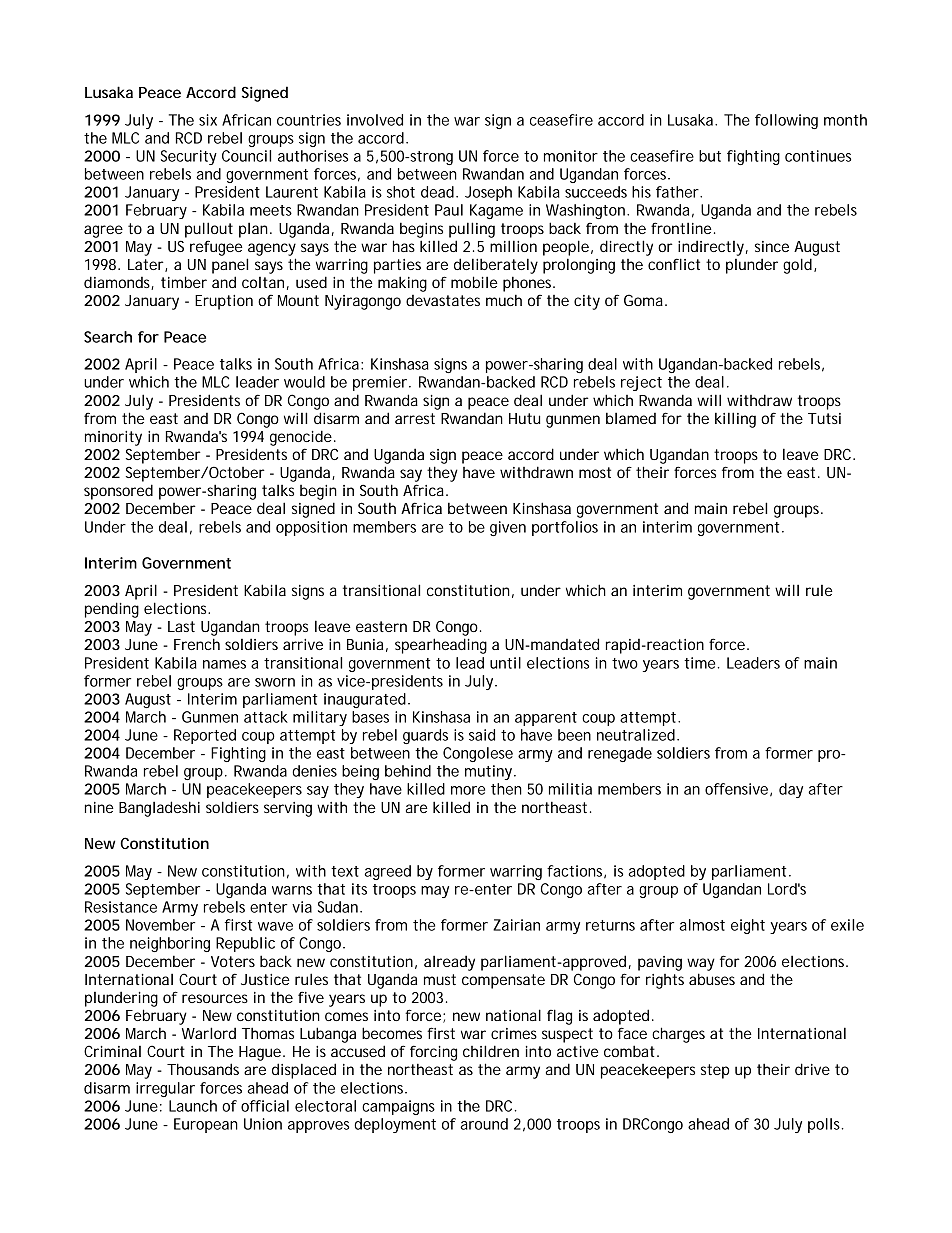 This page has width=952, height=1233. What do you see at coordinates (113, 438) in the page?
I see `minority` at bounding box center [113, 438].
